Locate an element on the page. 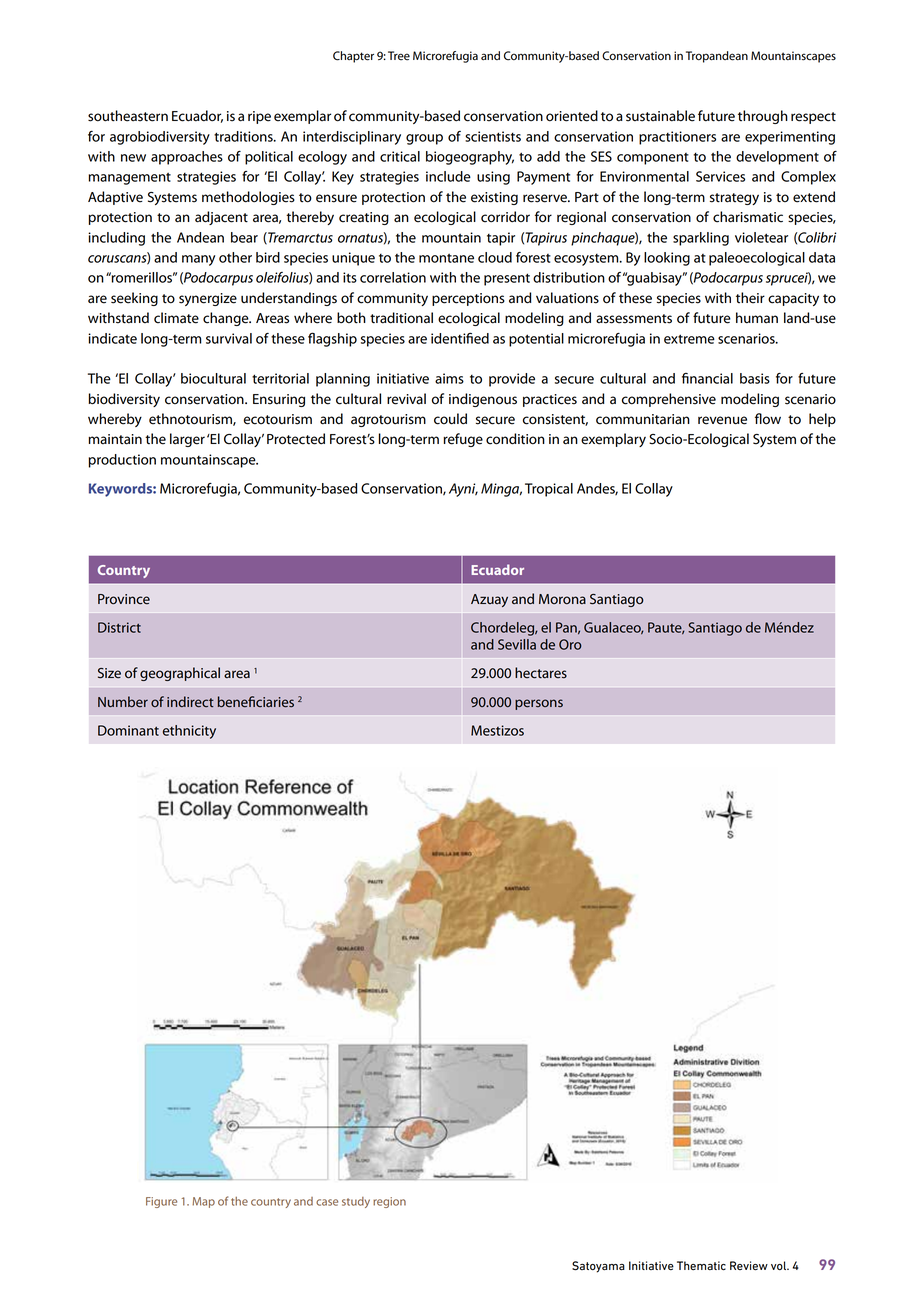  persons is located at coordinates (539, 704).
